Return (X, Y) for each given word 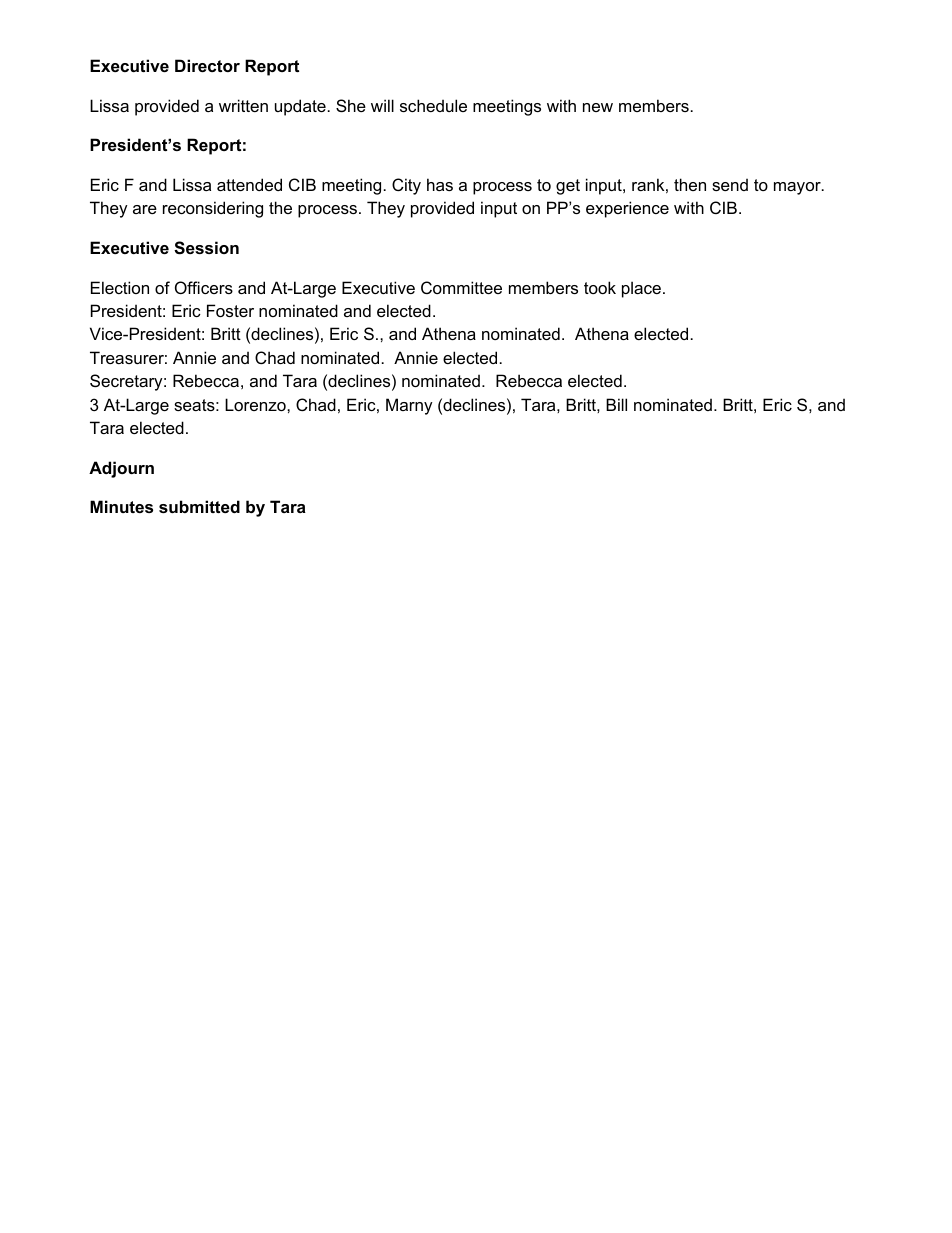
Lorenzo (256, 404)
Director (207, 65)
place (641, 289)
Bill (616, 404)
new (598, 107)
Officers (204, 287)
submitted (199, 506)
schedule (433, 105)
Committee (461, 287)
